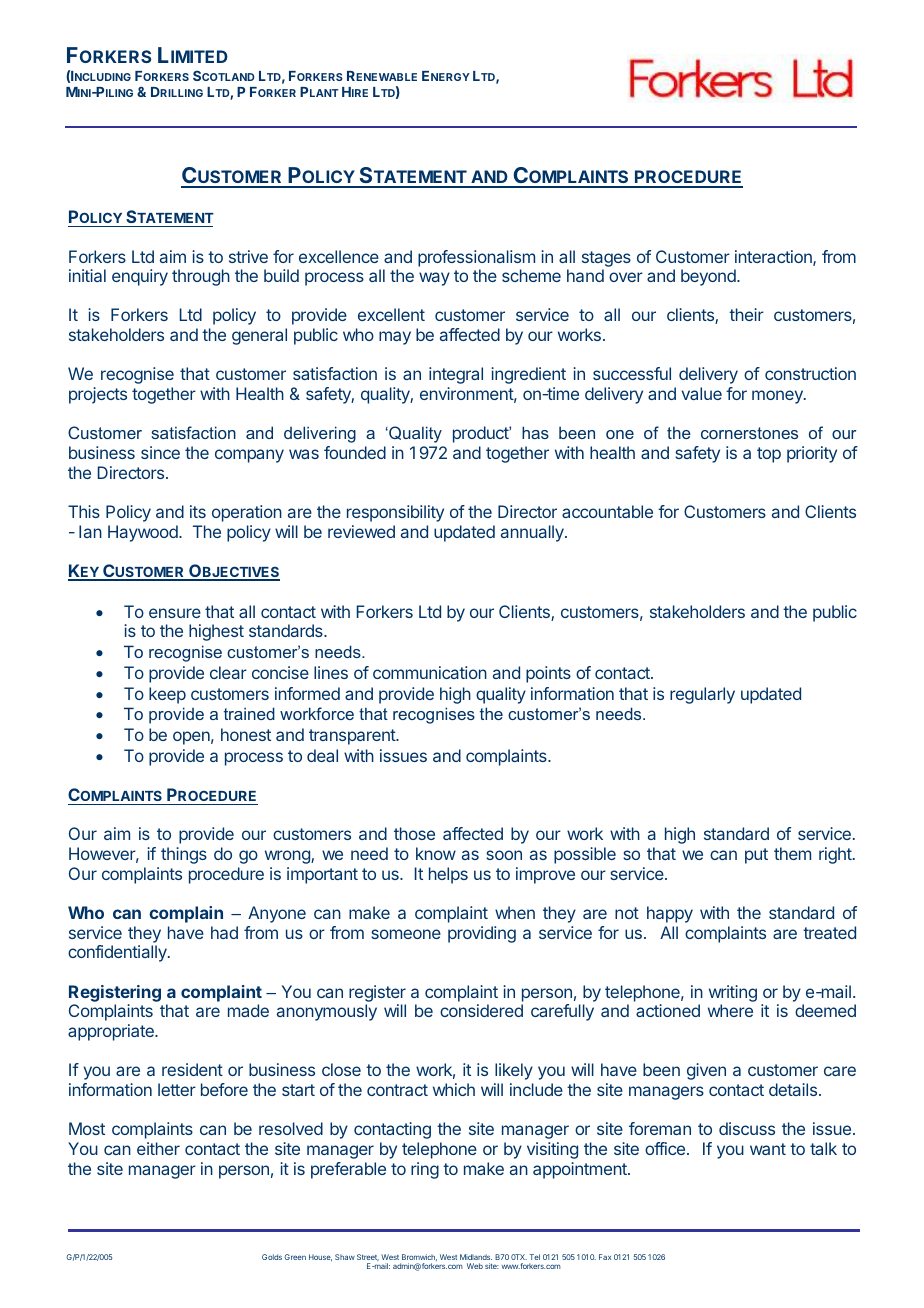 This image has height=1308, width=924. I want to click on honest, so click(246, 734).
